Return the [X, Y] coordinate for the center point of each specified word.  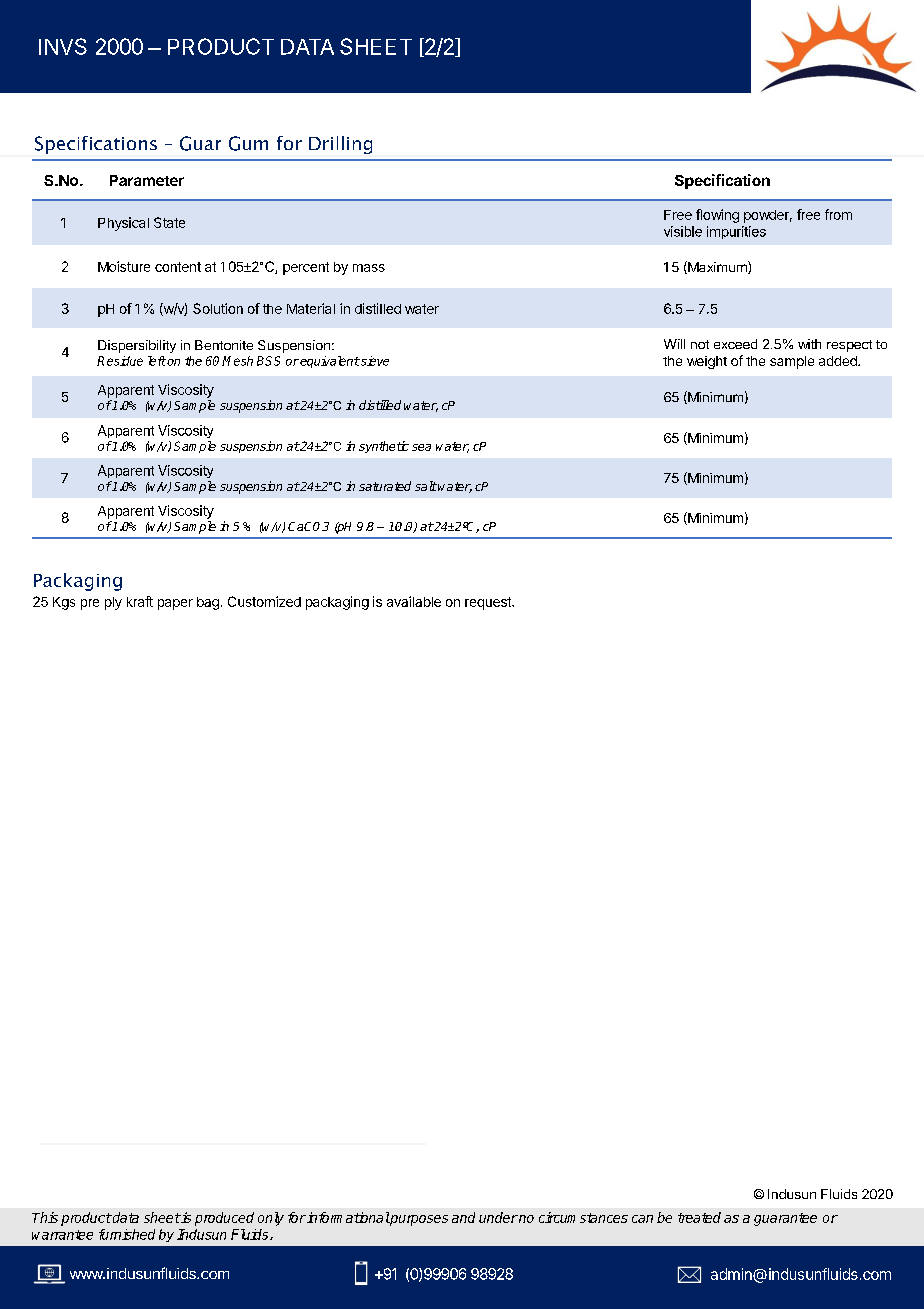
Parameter [147, 180]
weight [707, 362]
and [463, 1217]
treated [699, 1217]
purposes [418, 1220]
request [489, 603]
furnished [127, 1234]
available [414, 601]
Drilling [340, 145]
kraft [140, 601]
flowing [717, 216]
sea [421, 447]
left [157, 361]
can [642, 1219]
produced [224, 1219]
